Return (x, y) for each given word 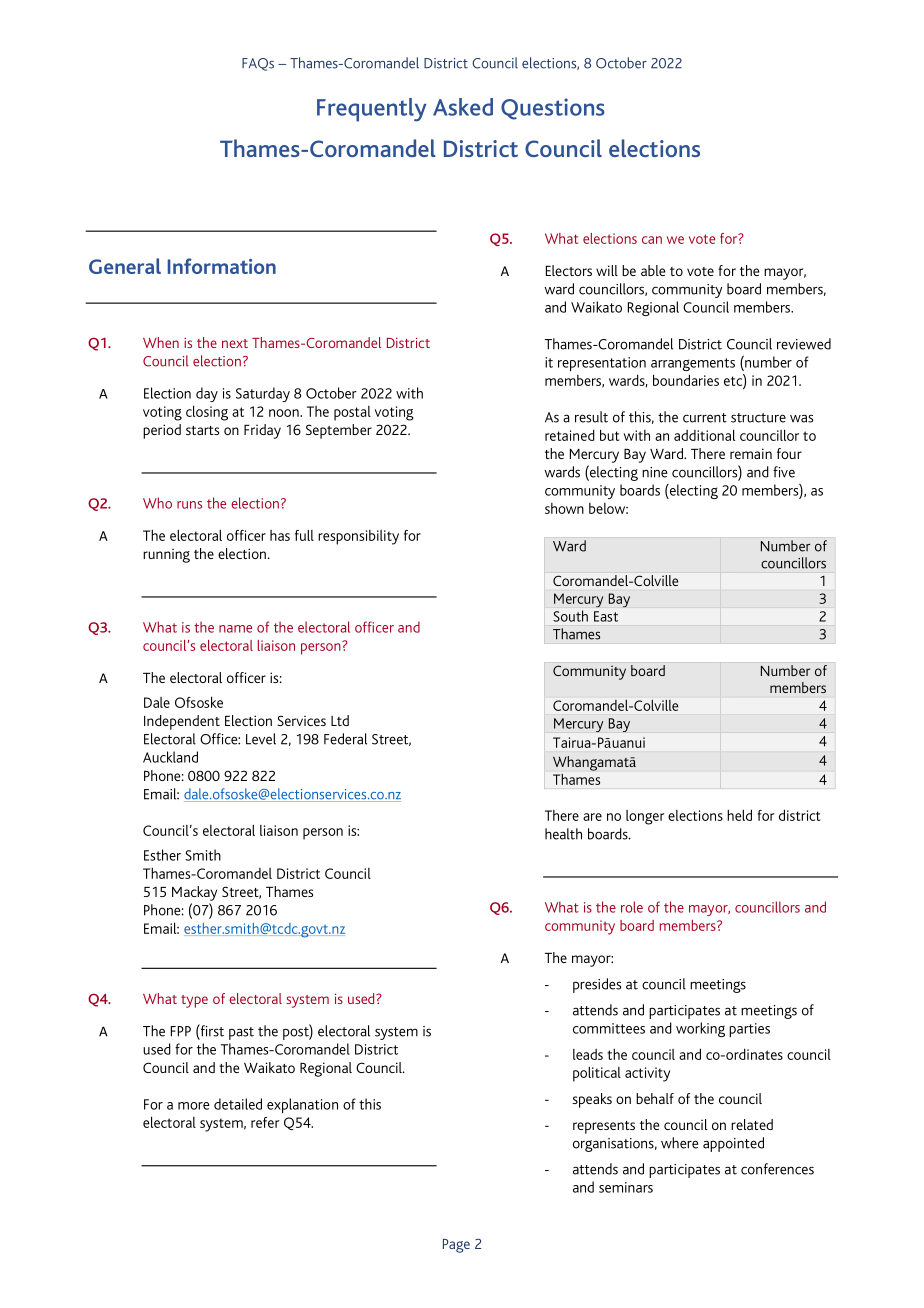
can (652, 240)
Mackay (194, 893)
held (739, 815)
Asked (463, 107)
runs (189, 505)
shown (564, 508)
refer (265, 1122)
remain (751, 453)
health (563, 834)
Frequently (372, 110)
